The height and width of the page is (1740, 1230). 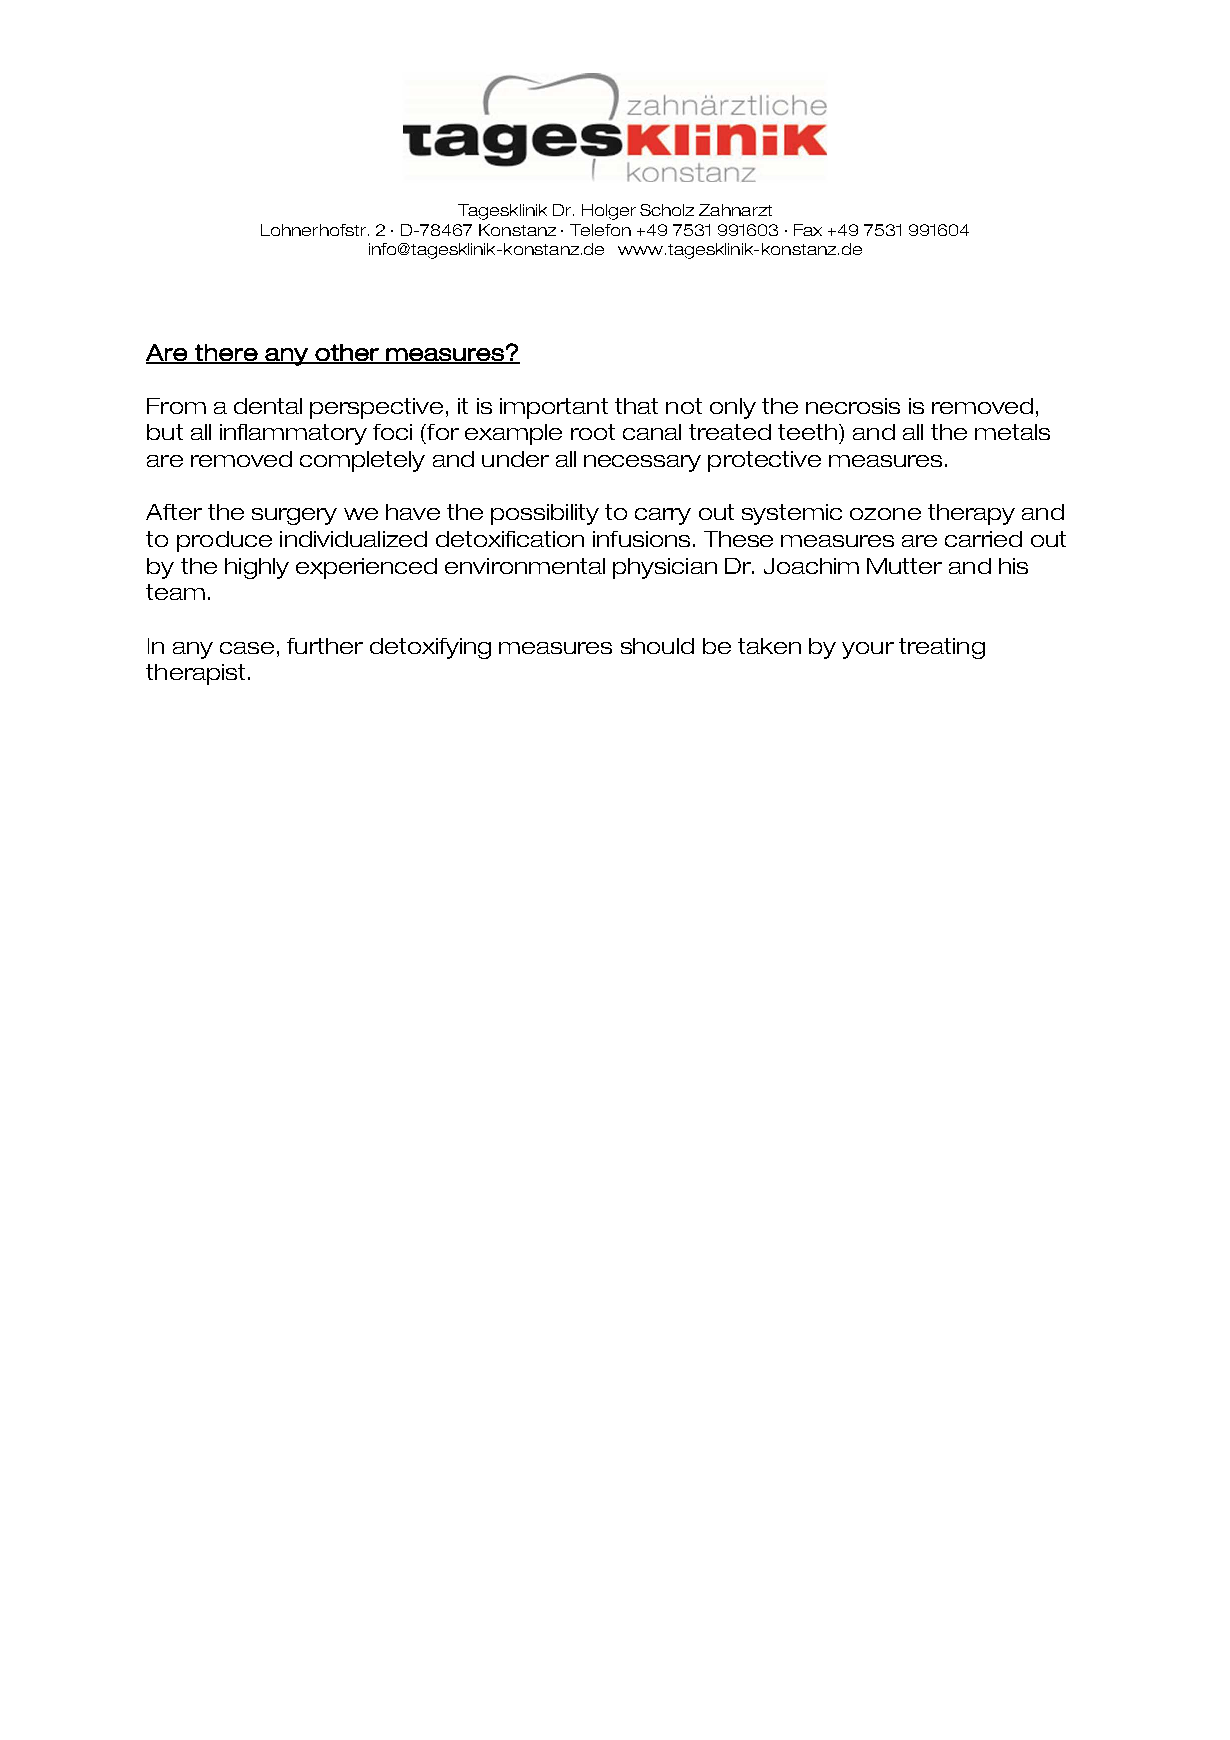 What do you see at coordinates (593, 432) in the page?
I see `root` at bounding box center [593, 432].
